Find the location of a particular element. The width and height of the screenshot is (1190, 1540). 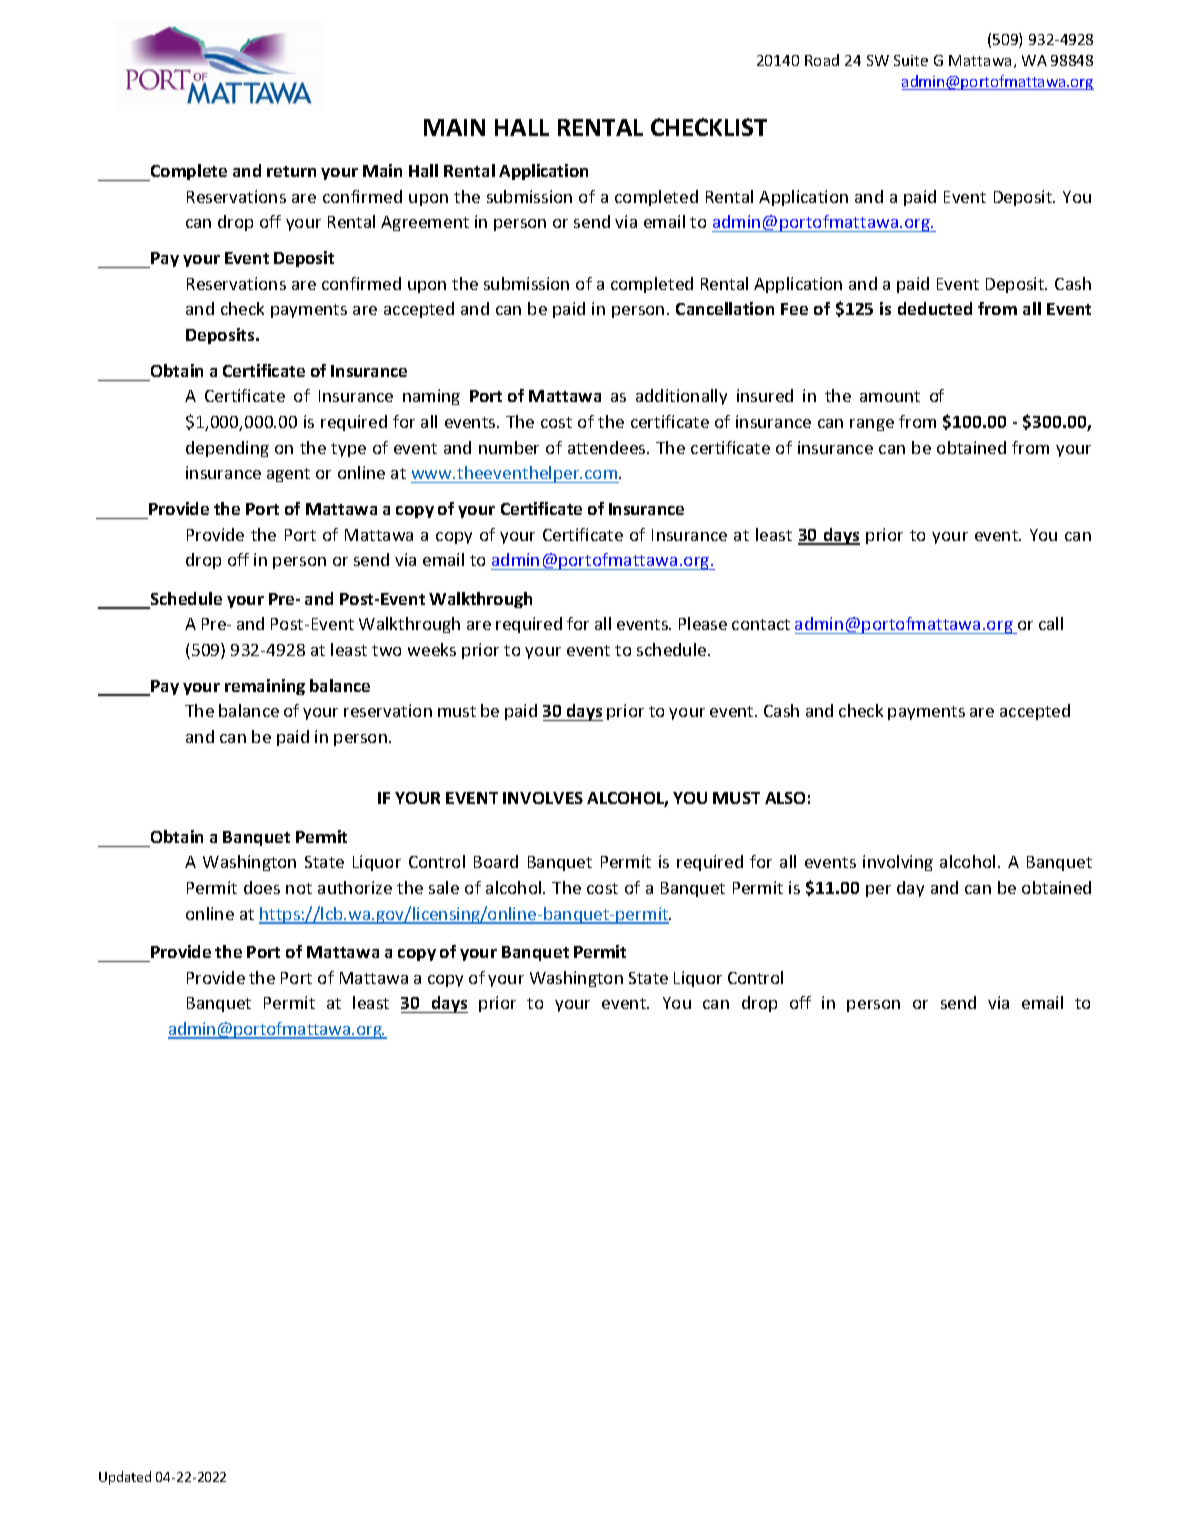

sale is located at coordinates (444, 887).
